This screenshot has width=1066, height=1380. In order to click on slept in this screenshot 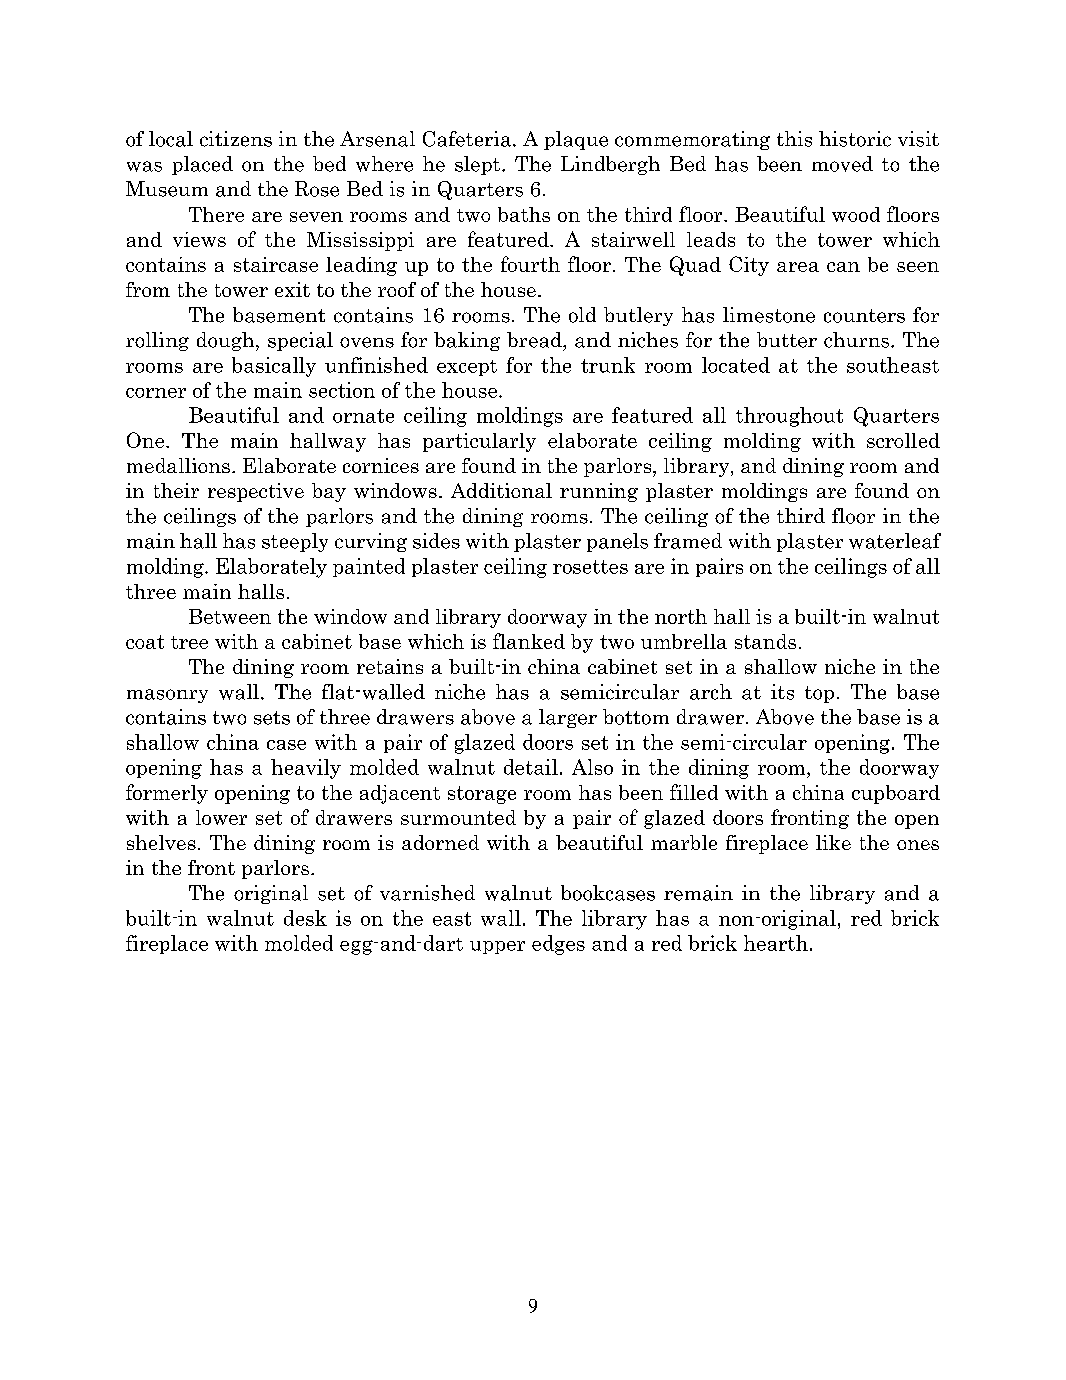, I will do `click(479, 165)`.
